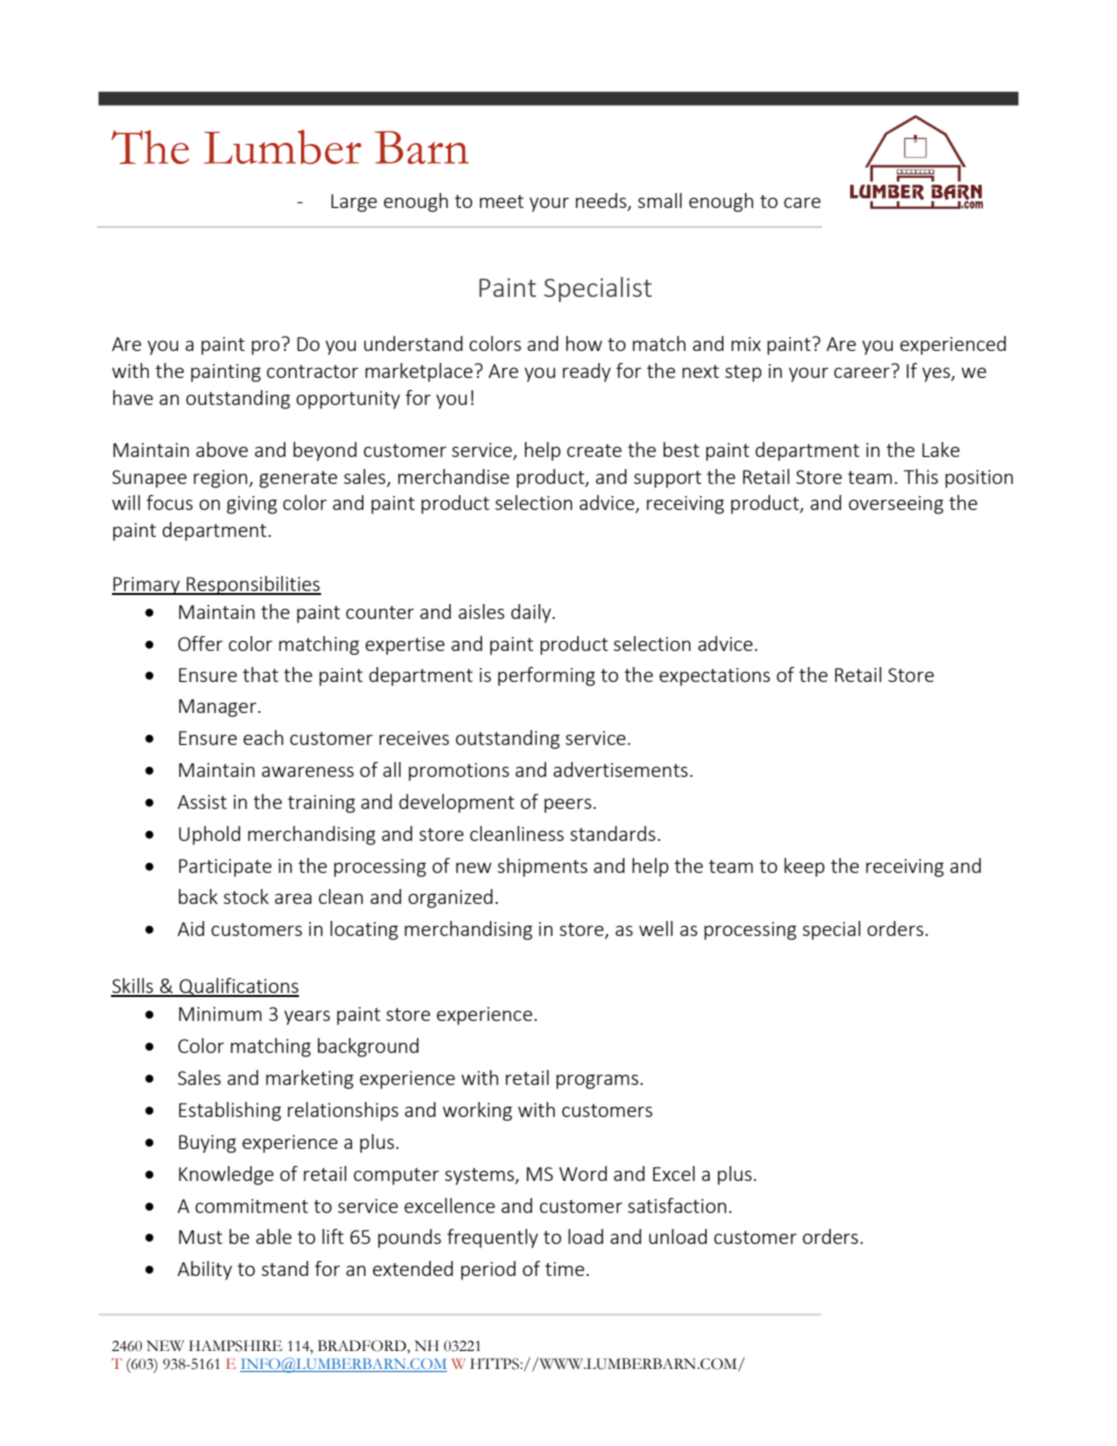 The image size is (1117, 1446). Describe the element at coordinates (677, 1205) in the page. I see `satisfaction` at that location.
